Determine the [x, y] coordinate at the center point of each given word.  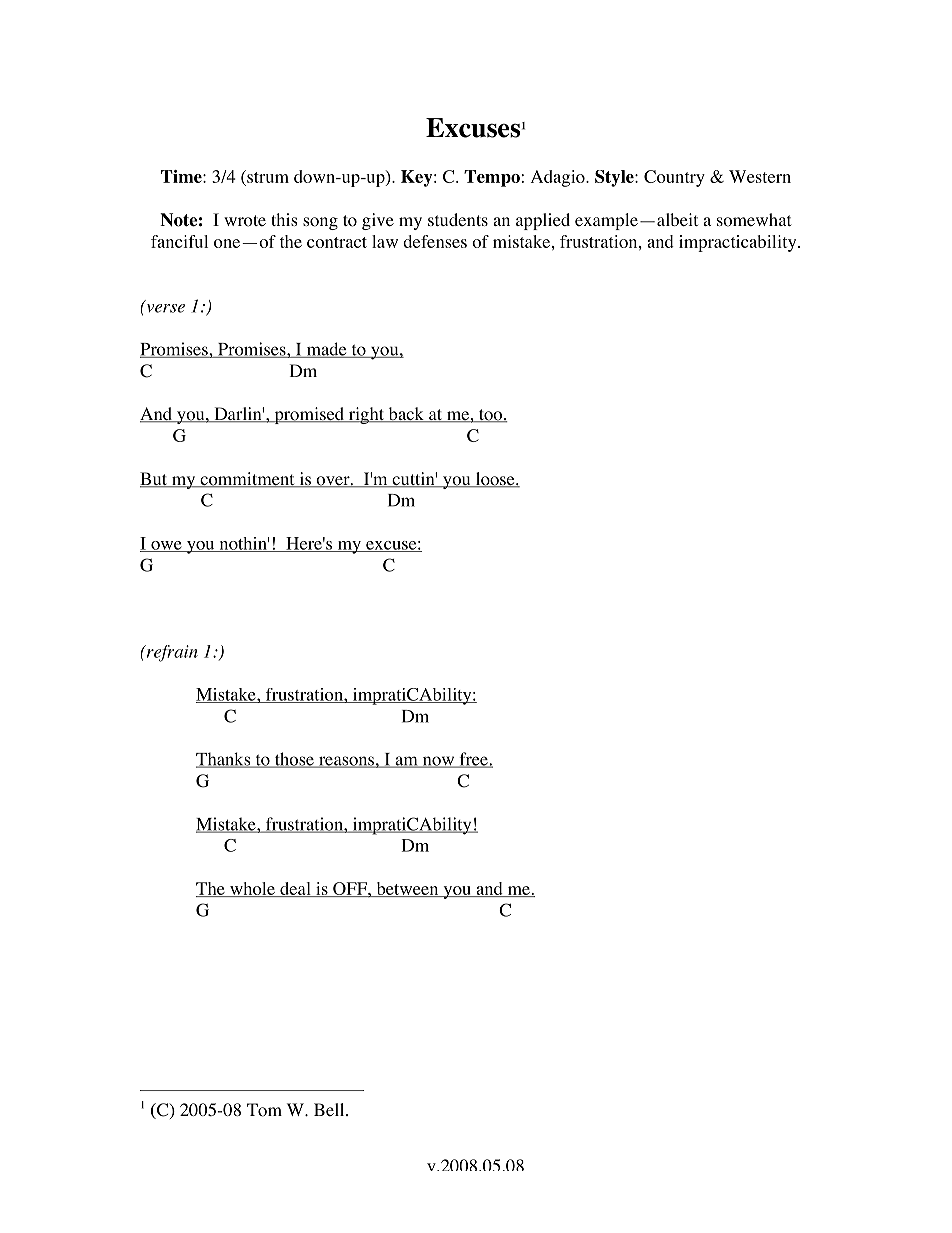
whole [252, 889]
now [438, 762]
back [406, 415]
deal [295, 889]
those [294, 760]
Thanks [224, 760]
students [458, 219]
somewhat [754, 220]
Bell [330, 1109]
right [366, 415]
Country [674, 178]
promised [309, 415]
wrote [245, 221]
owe [166, 546]
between [407, 889]
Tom [264, 1110]
